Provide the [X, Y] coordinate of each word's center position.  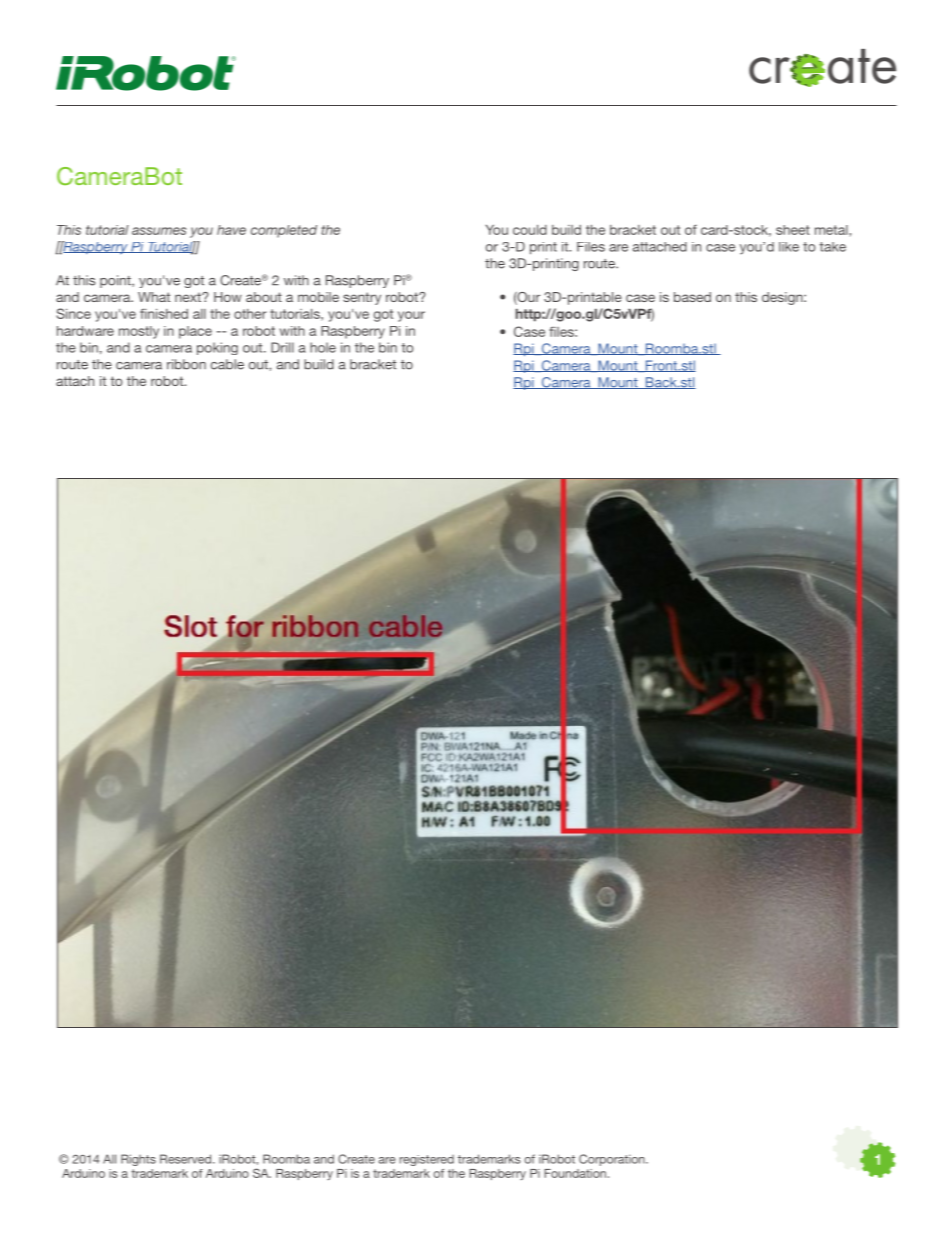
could [530, 230]
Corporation [613, 1160]
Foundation [575, 1173]
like [789, 247]
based [692, 297]
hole [323, 347]
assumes [159, 231]
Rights [138, 1160]
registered [427, 1160]
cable [227, 364]
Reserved [187, 1159]
